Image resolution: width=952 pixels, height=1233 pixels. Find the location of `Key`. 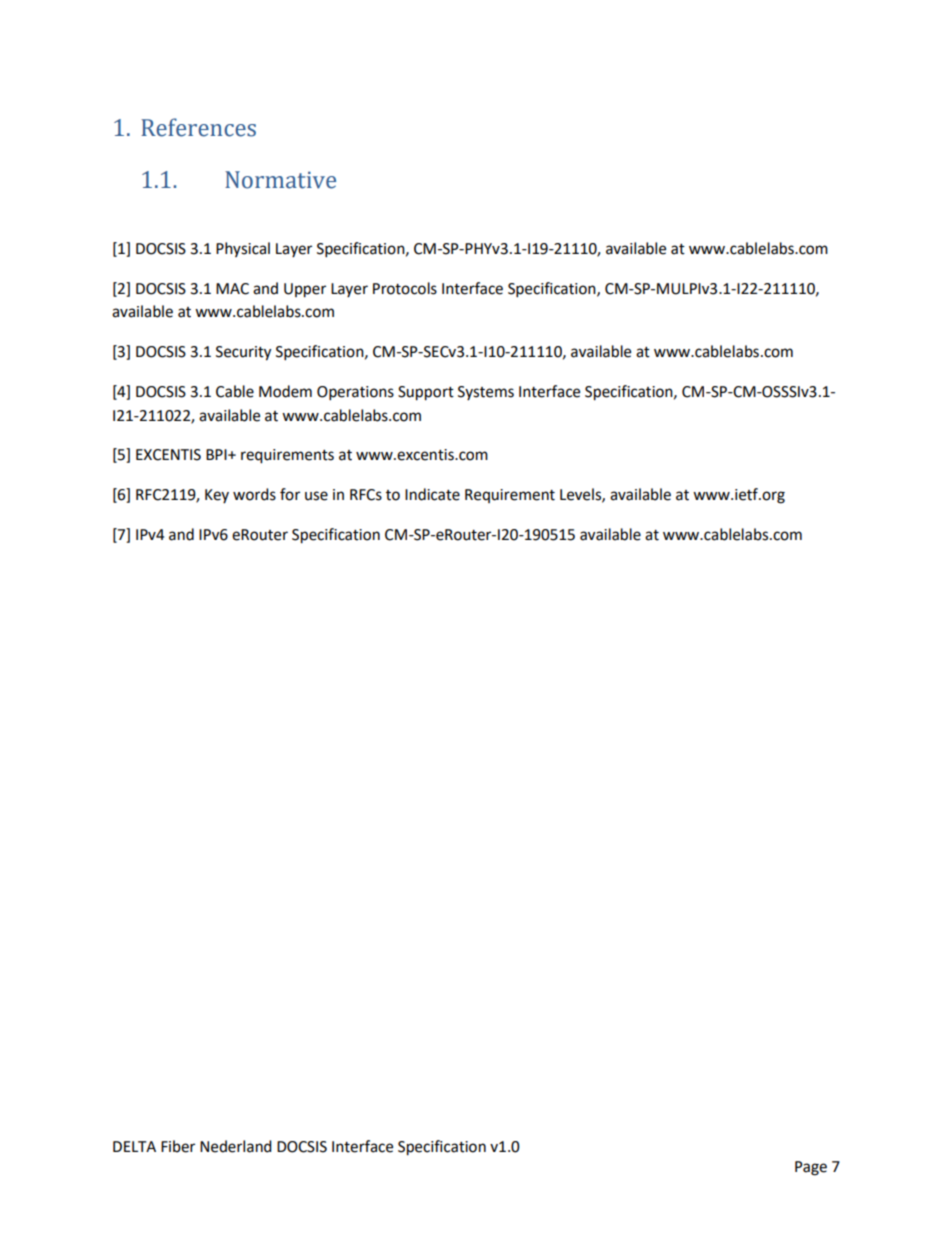

Key is located at coordinates (217, 496).
